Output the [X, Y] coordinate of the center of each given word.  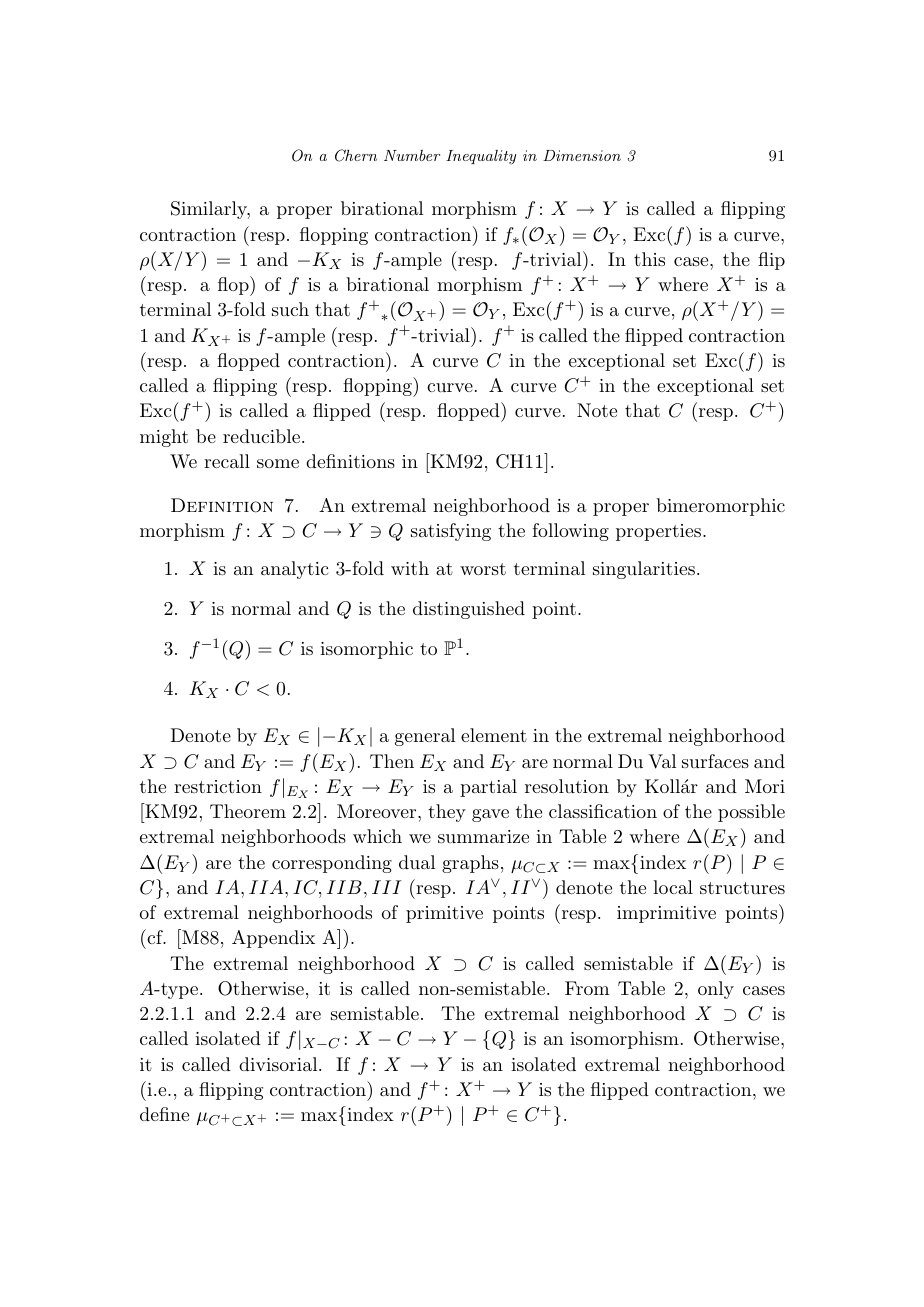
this [649, 259]
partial [488, 788]
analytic [294, 570]
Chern [356, 155]
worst [483, 569]
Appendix [273, 939]
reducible [263, 436]
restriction [218, 786]
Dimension [582, 155]
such [290, 309]
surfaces [715, 761]
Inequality [481, 157]
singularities [644, 570]
